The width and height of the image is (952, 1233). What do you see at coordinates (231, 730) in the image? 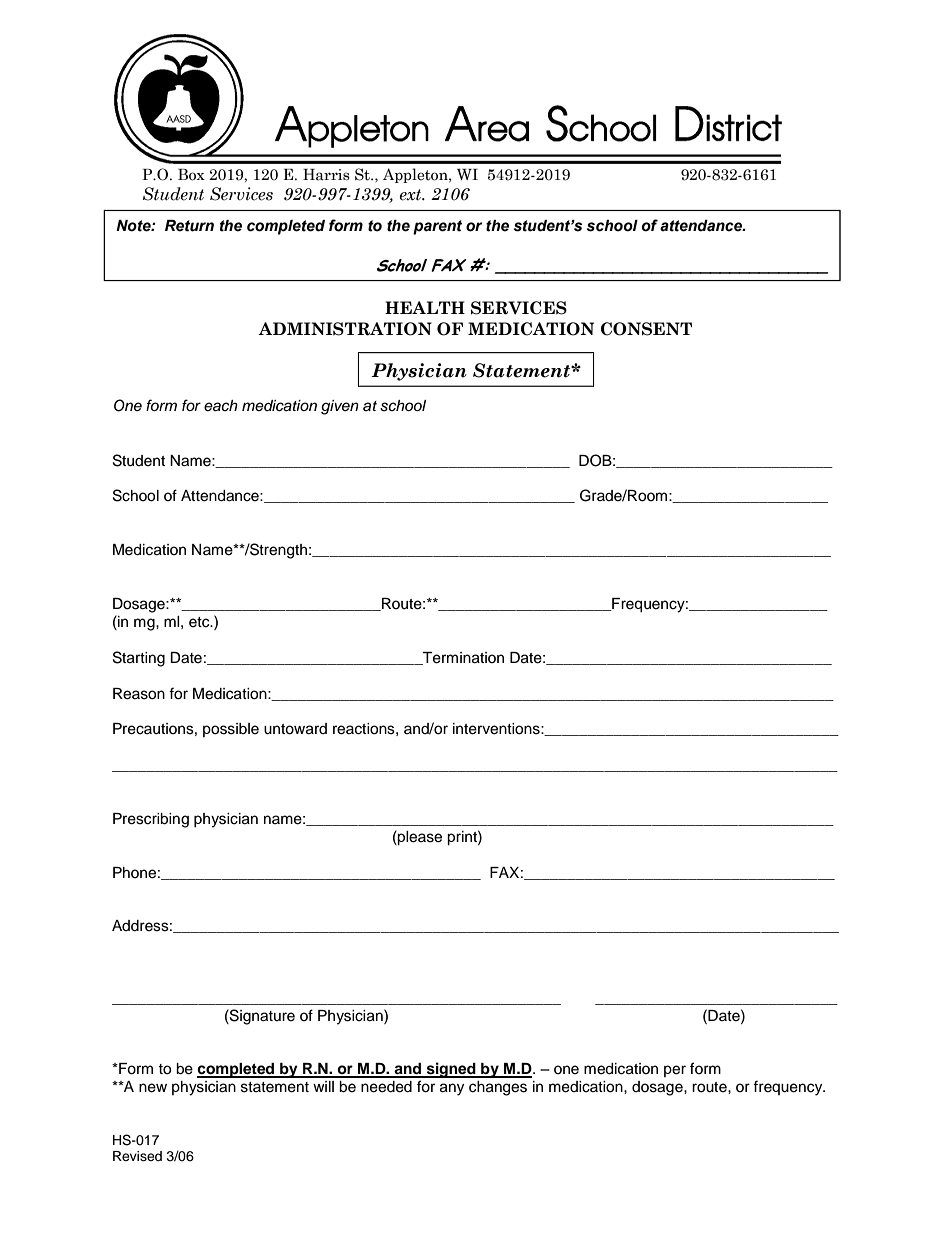
I see `possible` at bounding box center [231, 730].
